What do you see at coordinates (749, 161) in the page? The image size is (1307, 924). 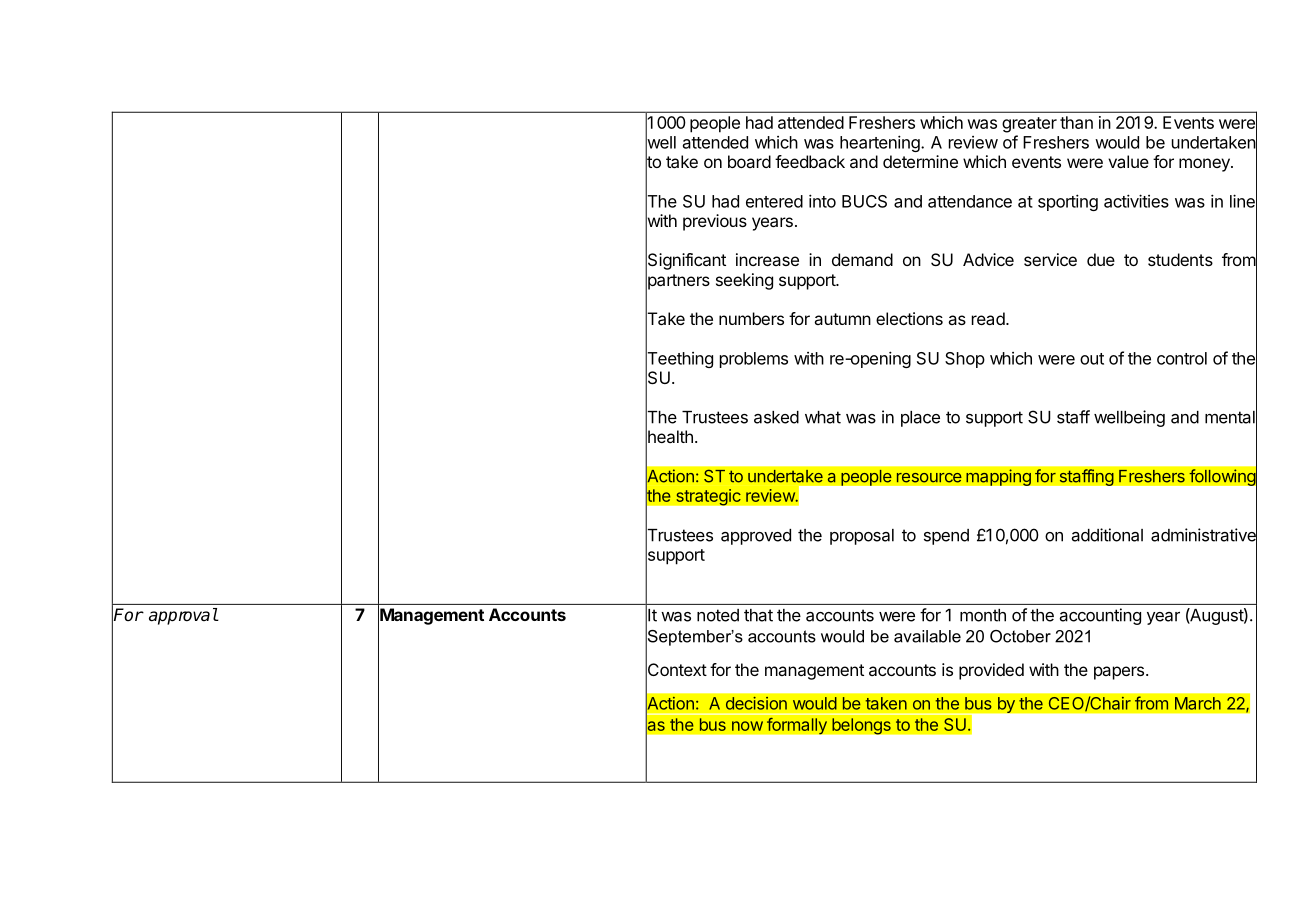 I see `board` at bounding box center [749, 161].
